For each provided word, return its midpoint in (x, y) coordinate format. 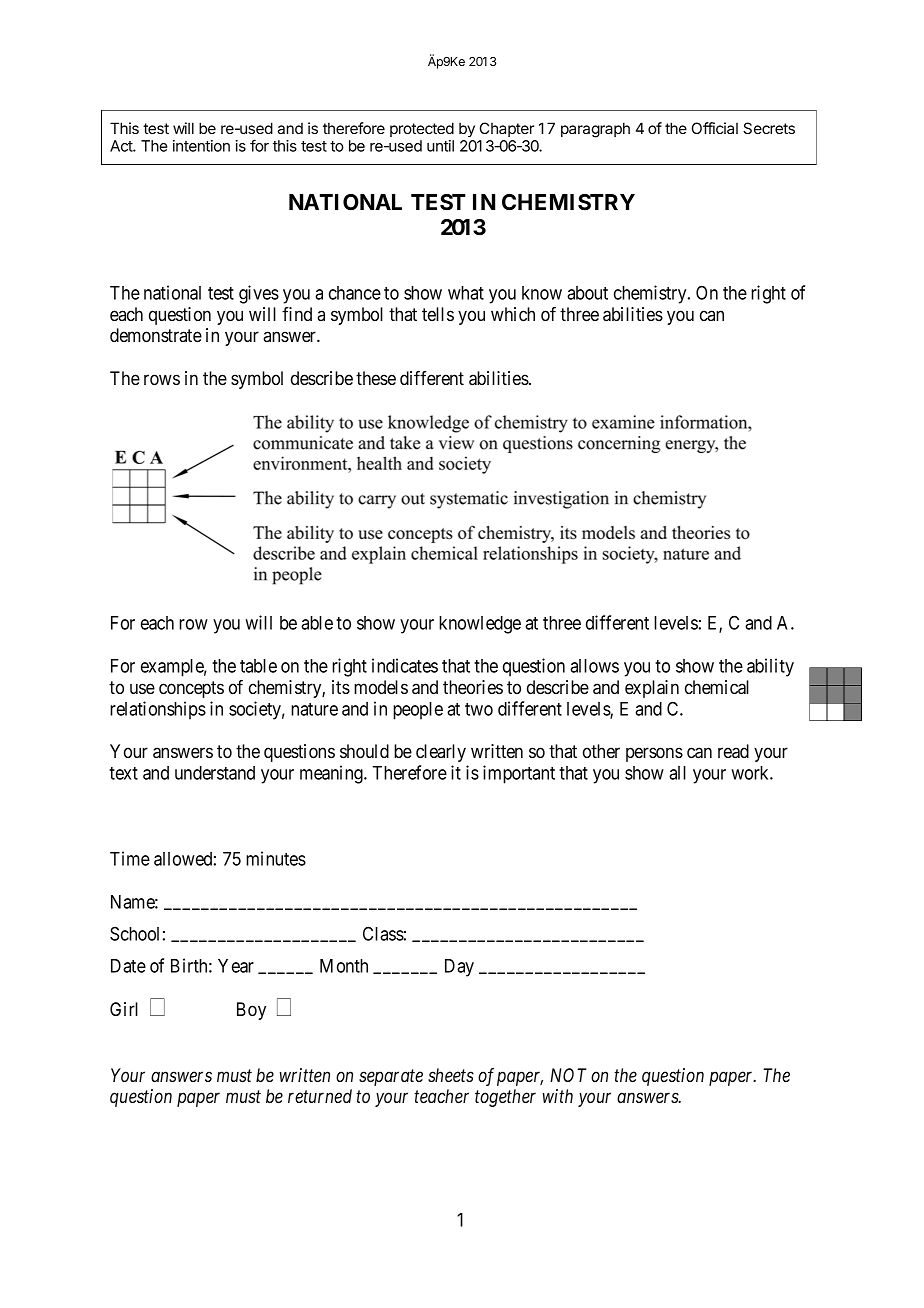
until (440, 146)
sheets (451, 1075)
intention (201, 146)
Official (715, 128)
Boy (251, 1011)
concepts (191, 689)
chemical (717, 687)
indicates (405, 665)
